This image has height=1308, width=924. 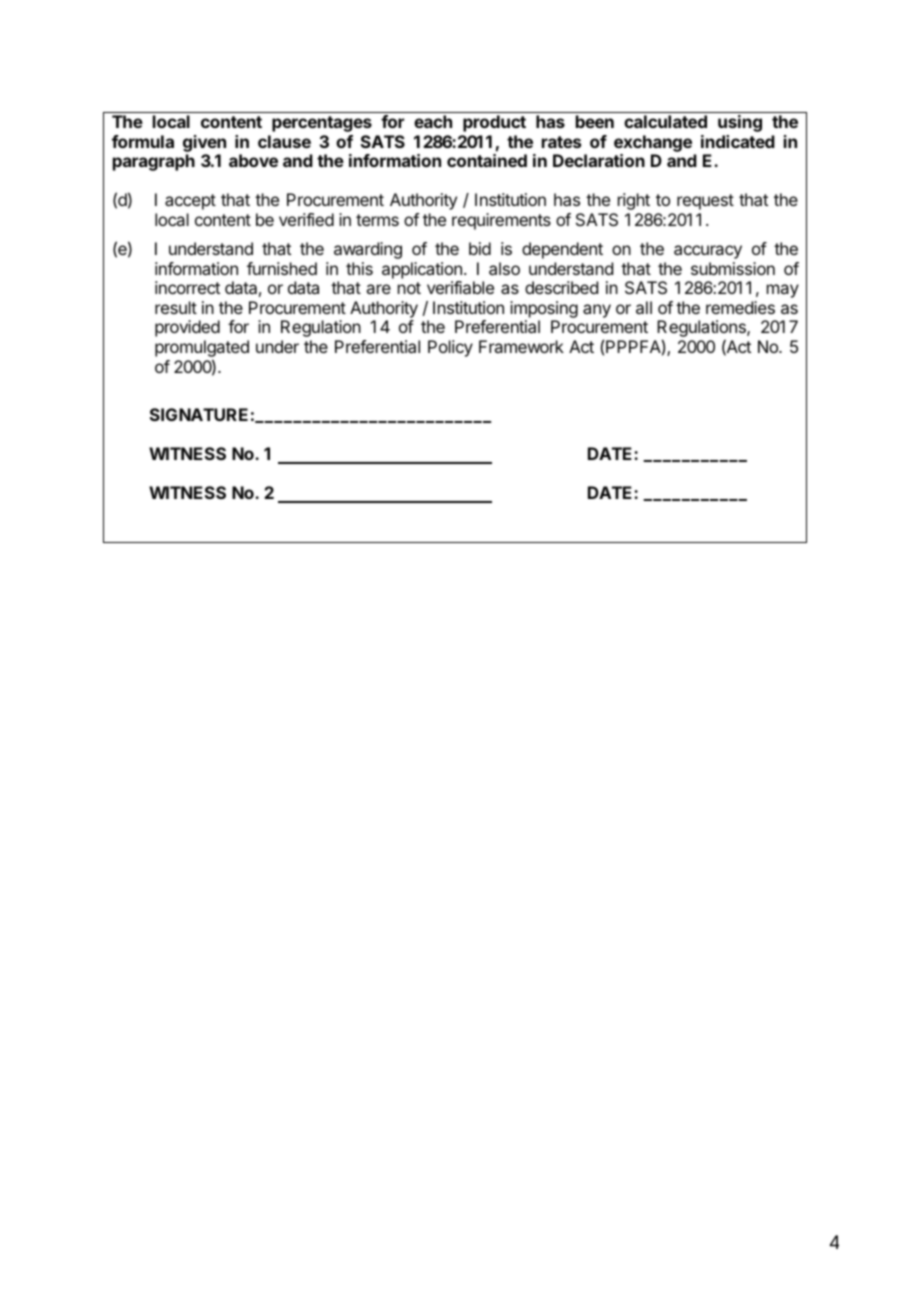 I want to click on calculated, so click(x=665, y=121).
